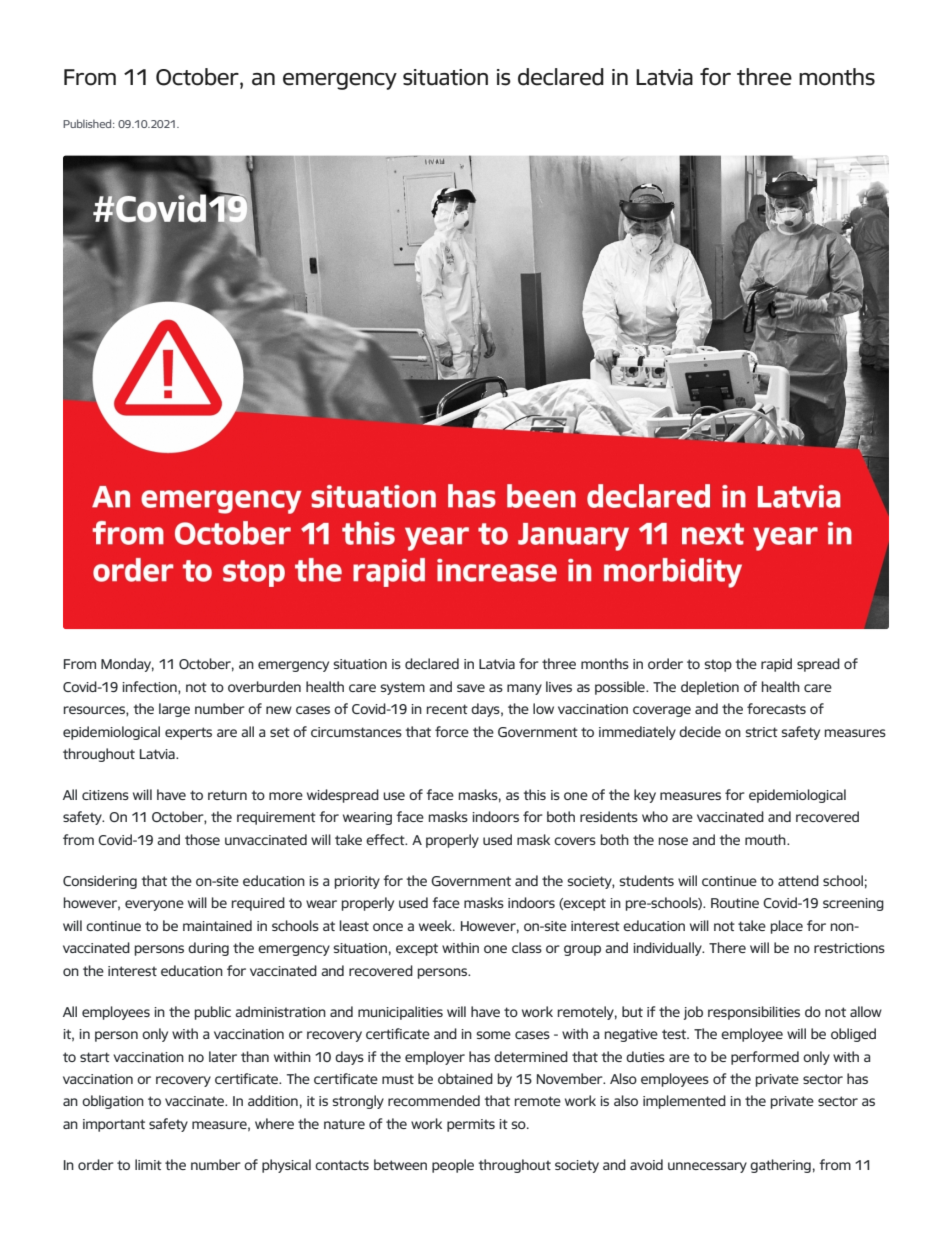 The image size is (952, 1233). What do you see at coordinates (188, 733) in the screenshot?
I see `experts` at bounding box center [188, 733].
